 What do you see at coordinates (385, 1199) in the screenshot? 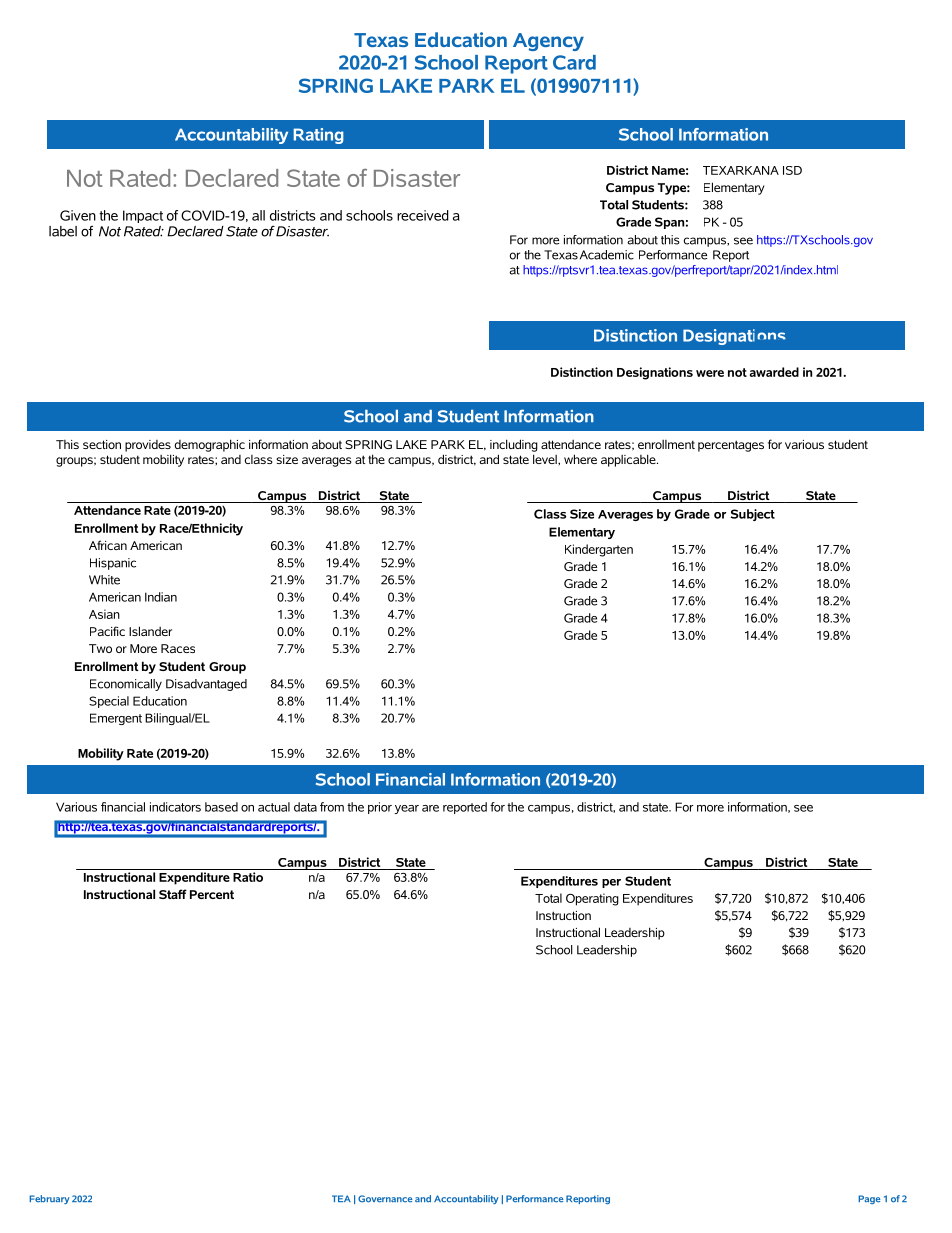
I see `Governance` at bounding box center [385, 1199].
